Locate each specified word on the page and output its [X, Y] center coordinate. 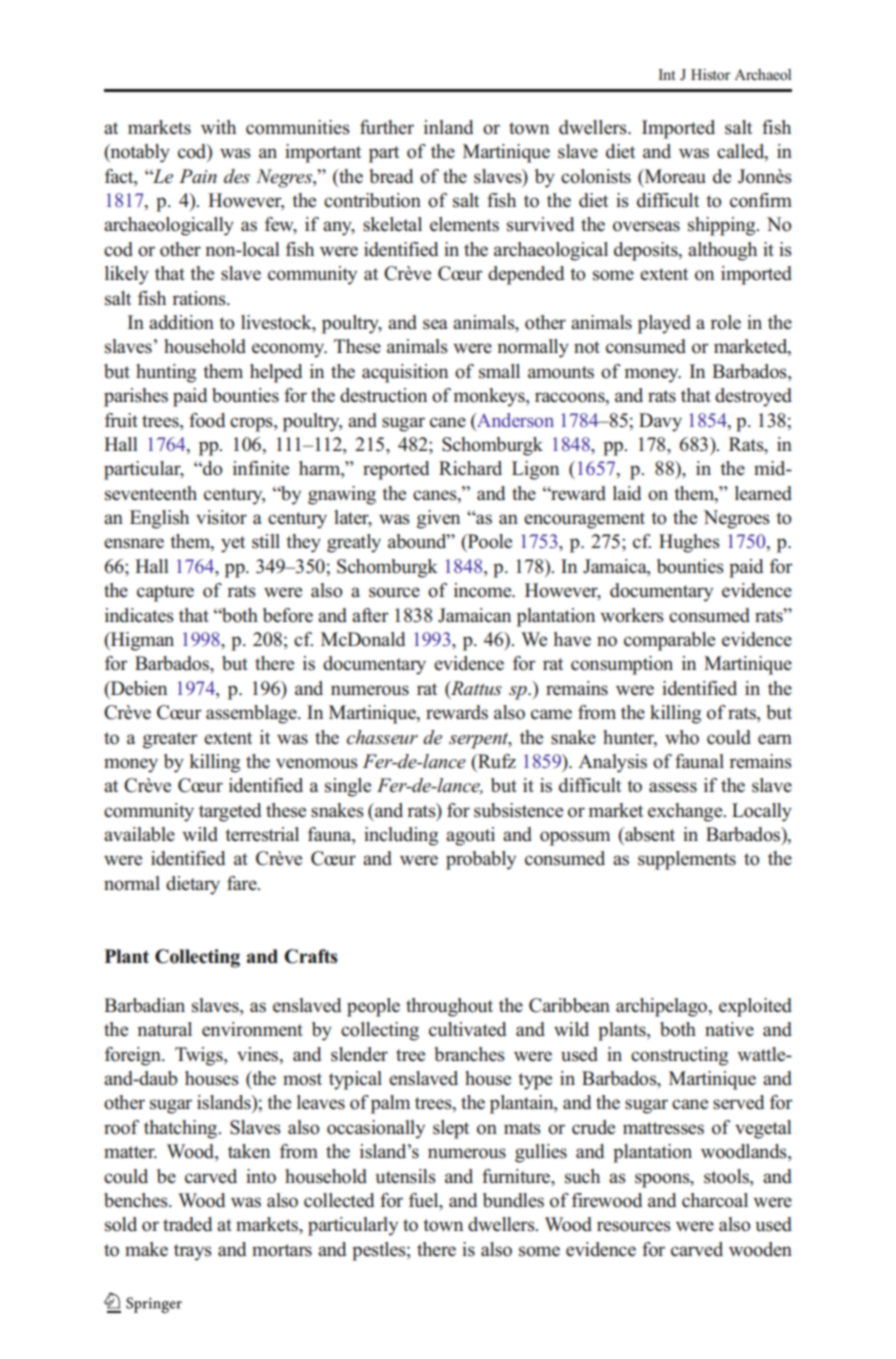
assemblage [252, 714]
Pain [198, 176]
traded [187, 1224]
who [682, 737]
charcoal [715, 1200]
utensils [405, 1176]
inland [448, 127]
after [370, 615]
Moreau [674, 176]
